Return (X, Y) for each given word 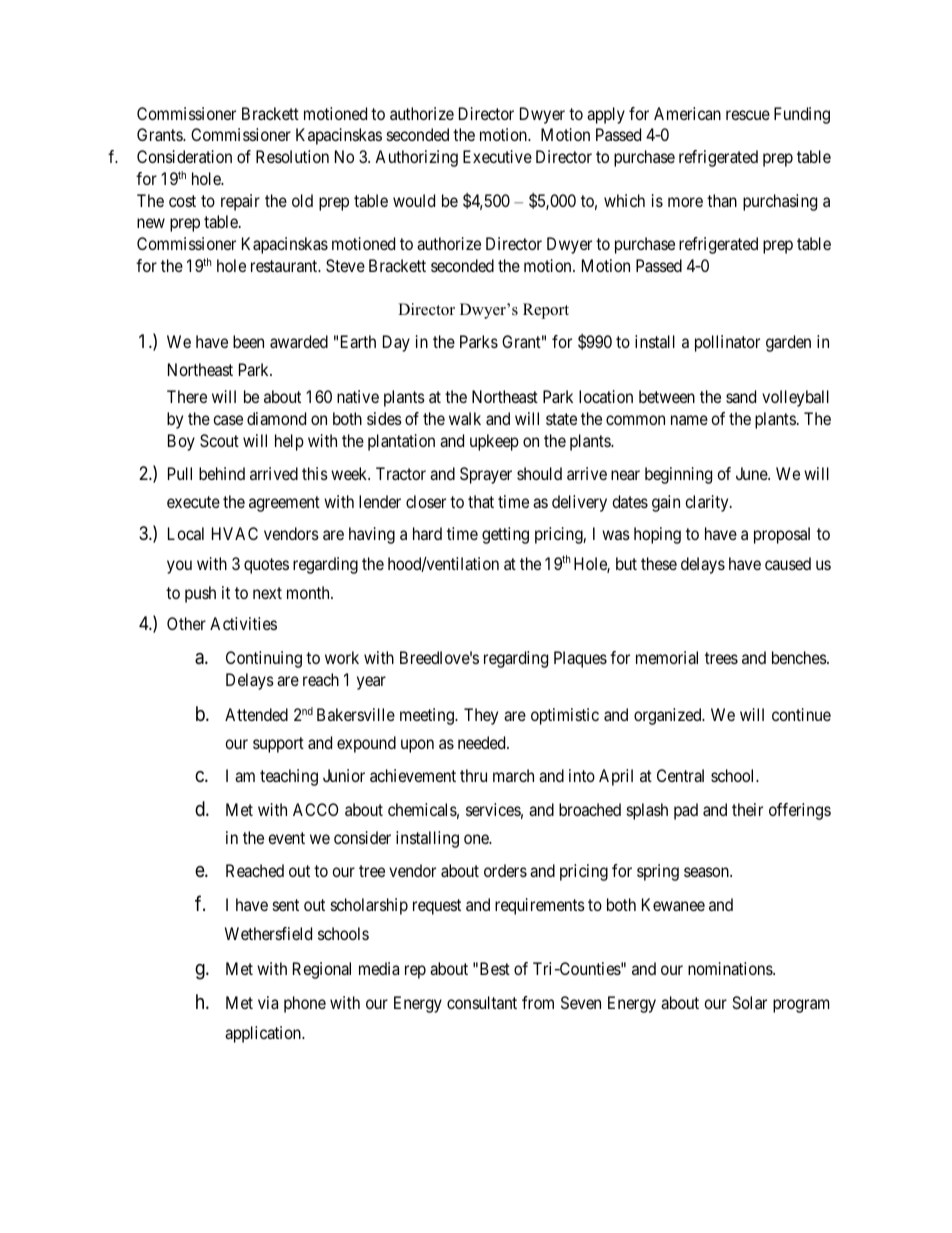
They (481, 716)
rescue (748, 115)
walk (465, 418)
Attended (256, 714)
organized (669, 716)
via (268, 1002)
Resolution (292, 156)
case (228, 420)
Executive (497, 156)
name (689, 420)
